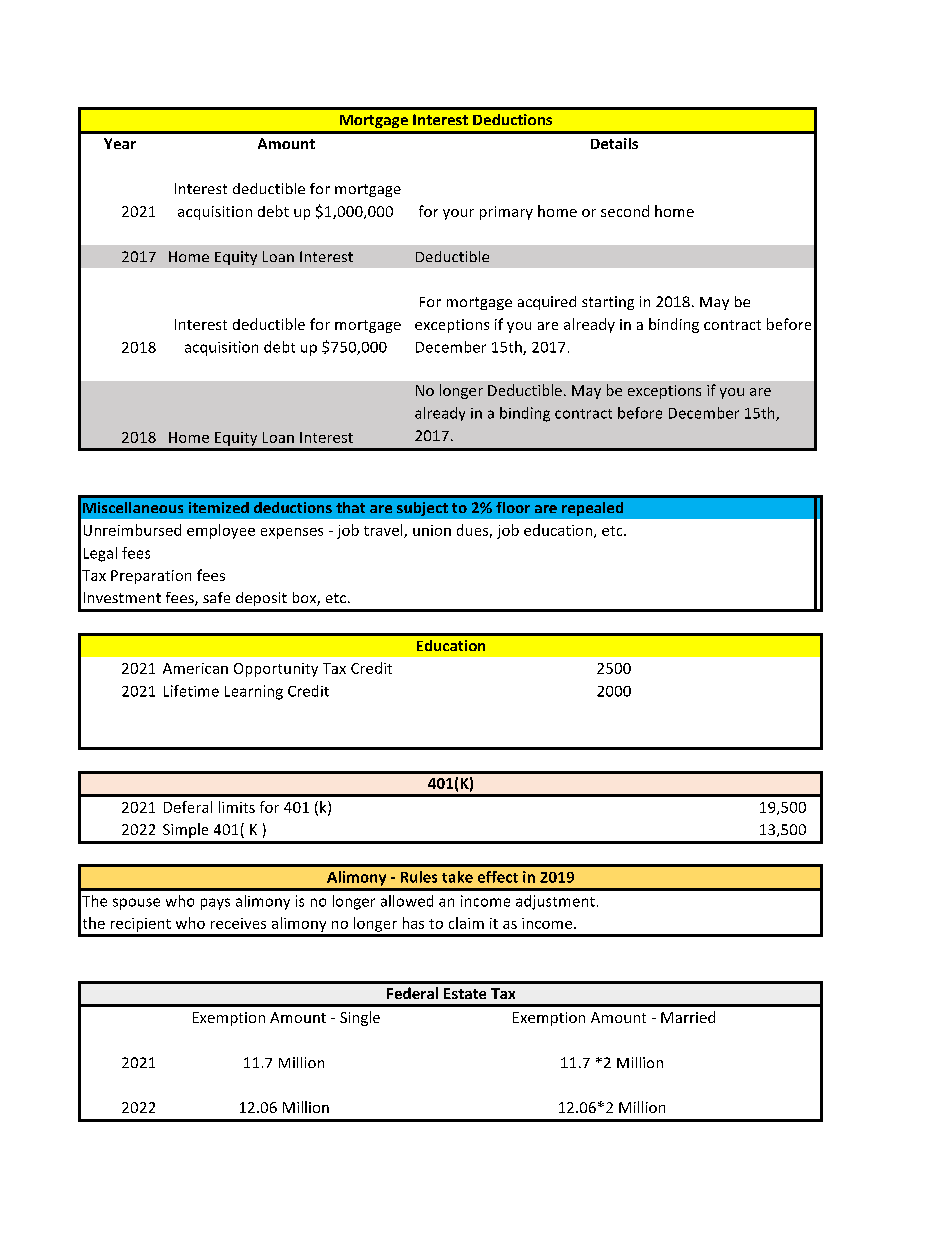  What do you see at coordinates (458, 214) in the screenshot?
I see `your` at bounding box center [458, 214].
